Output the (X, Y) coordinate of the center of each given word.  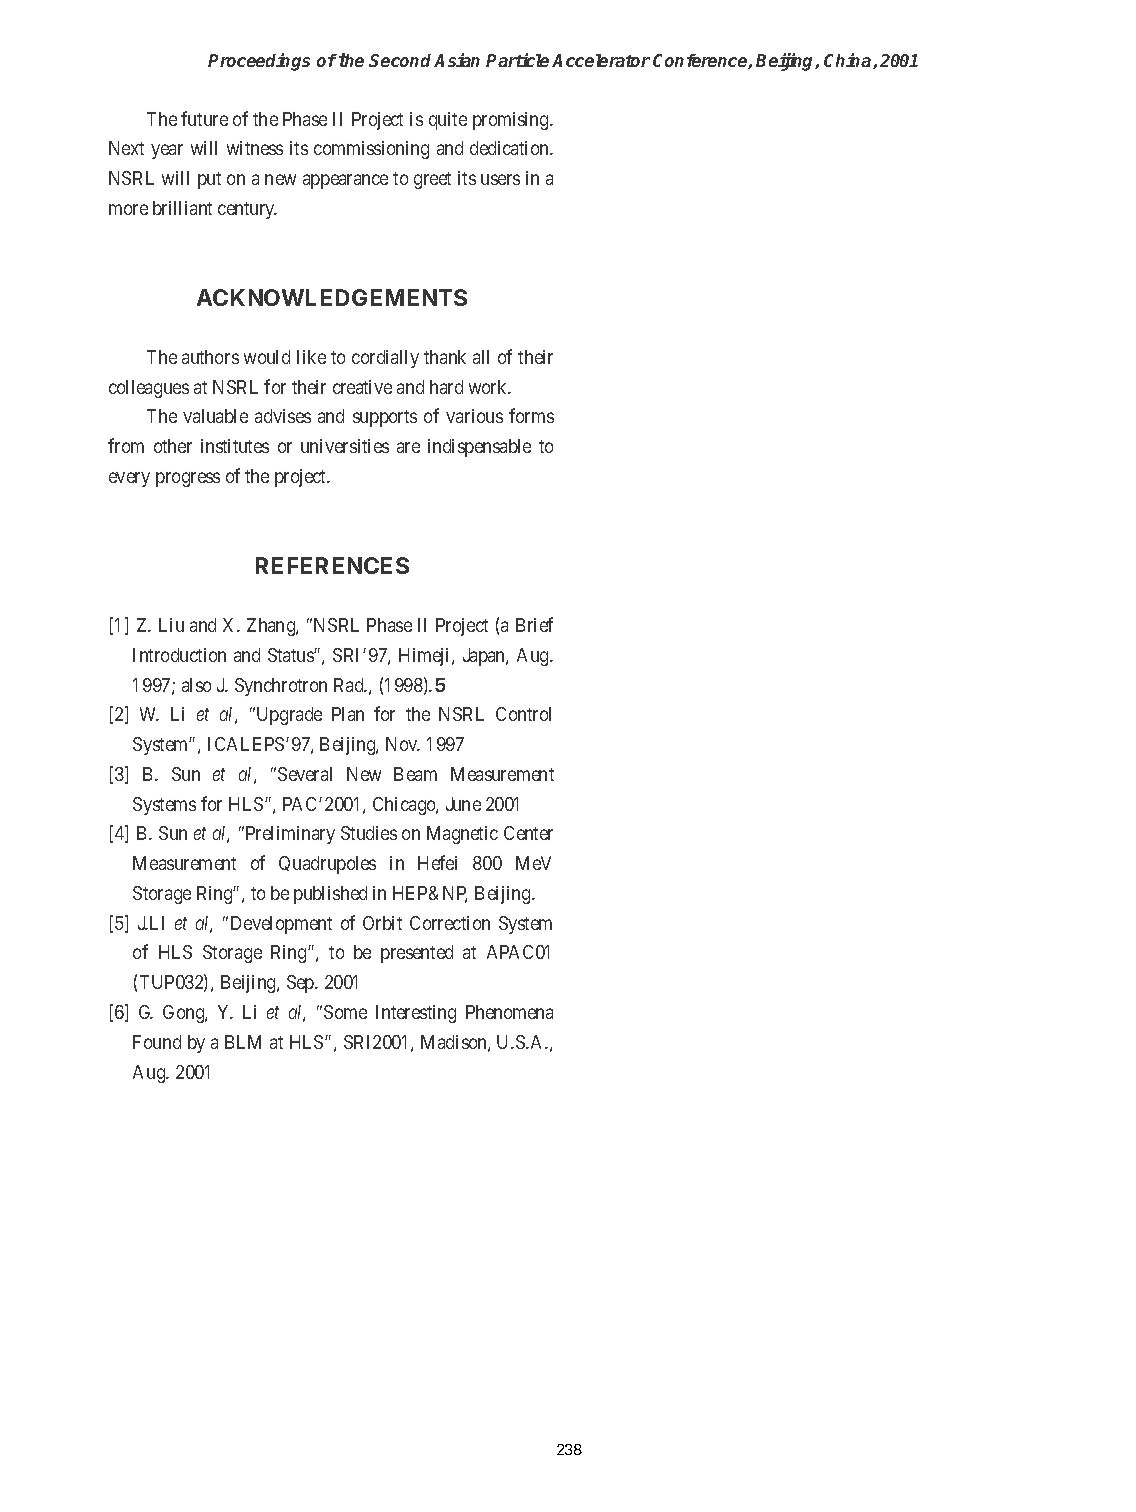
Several (305, 774)
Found (157, 1042)
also (196, 685)
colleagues (149, 389)
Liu (171, 625)
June (463, 804)
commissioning (371, 150)
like (311, 357)
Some (345, 1012)
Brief (534, 624)
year (167, 152)
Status (291, 655)
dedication (510, 148)
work (489, 387)
